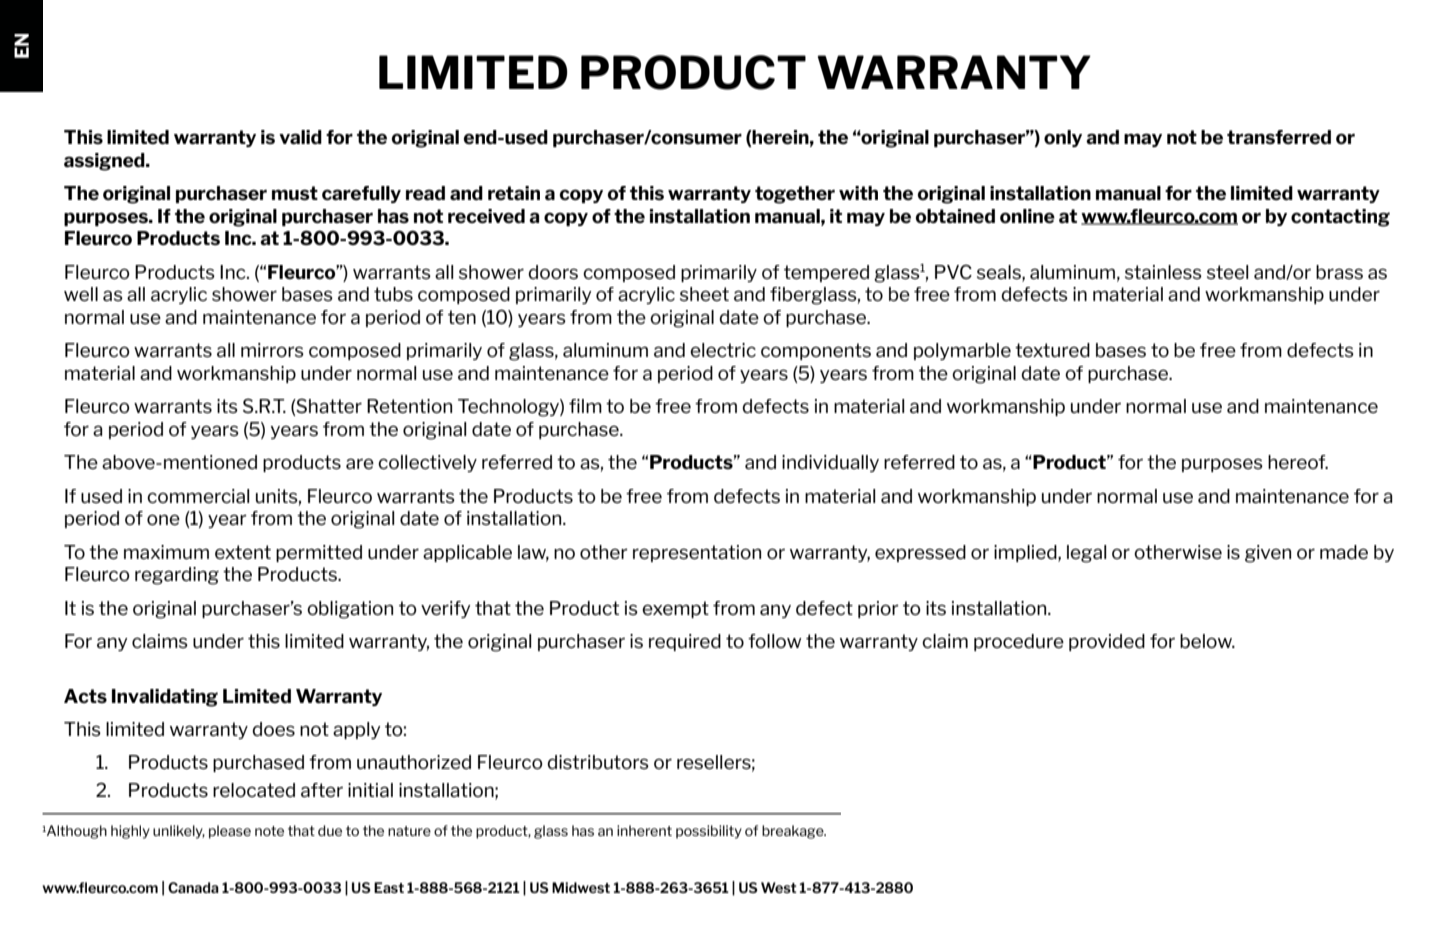 The width and height of the screenshot is (1447, 936). What do you see at coordinates (1052, 350) in the screenshot?
I see `textured` at bounding box center [1052, 350].
